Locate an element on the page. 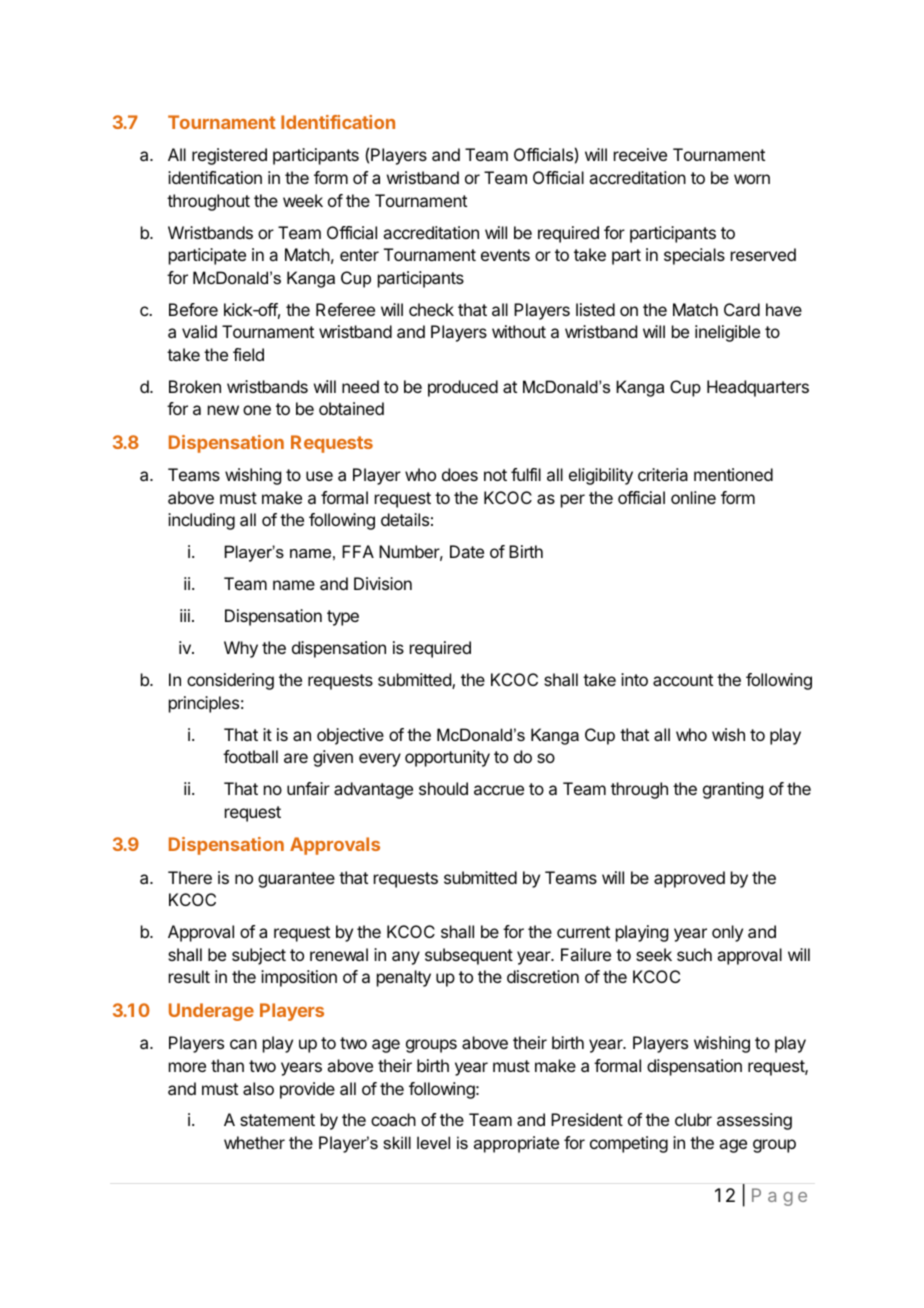  registered is located at coordinates (229, 156).
